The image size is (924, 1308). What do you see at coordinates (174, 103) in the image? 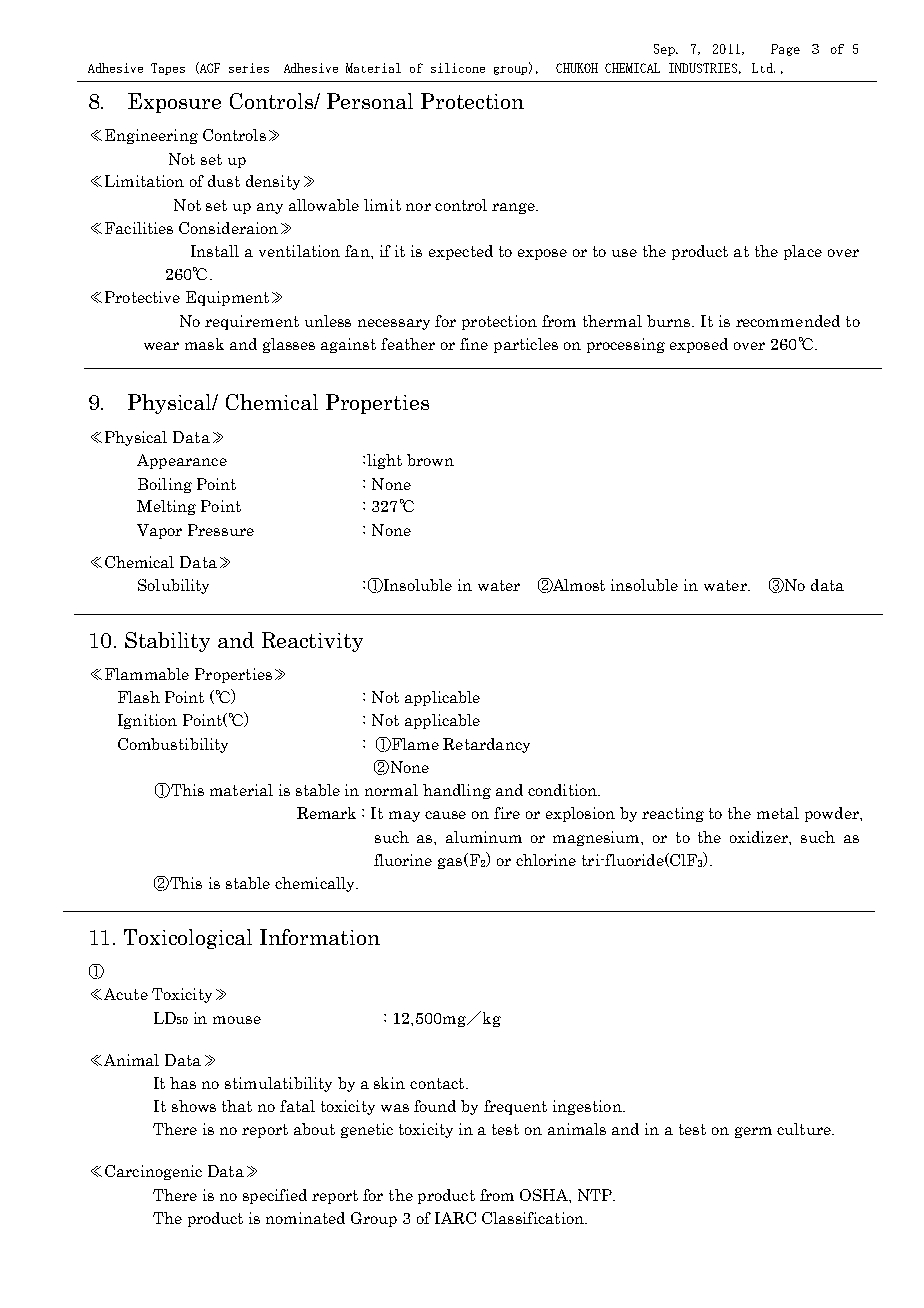
I see `Exposure` at bounding box center [174, 103].
